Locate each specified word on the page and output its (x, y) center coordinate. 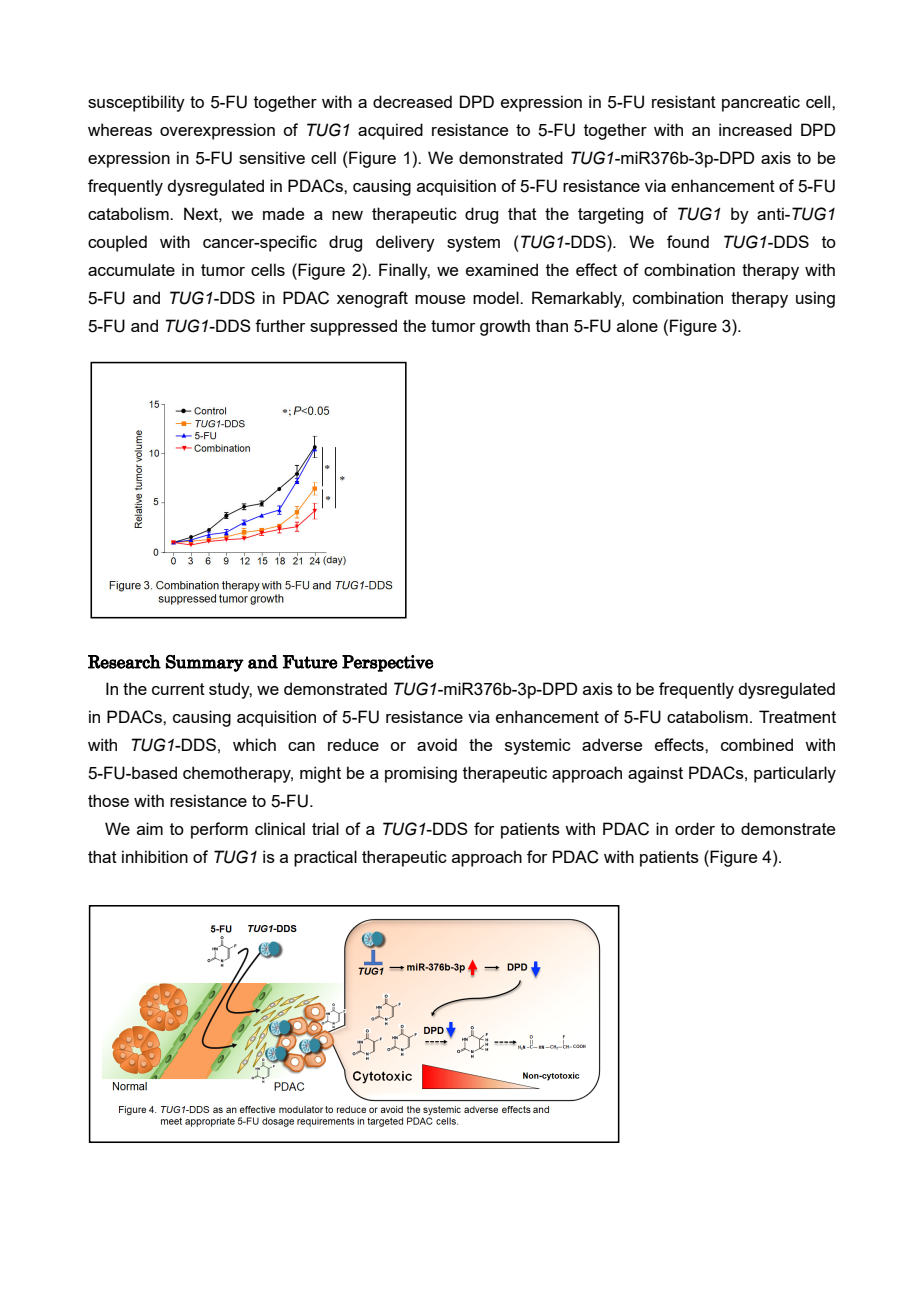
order (695, 828)
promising (421, 774)
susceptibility (136, 103)
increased (755, 129)
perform (219, 830)
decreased (412, 101)
